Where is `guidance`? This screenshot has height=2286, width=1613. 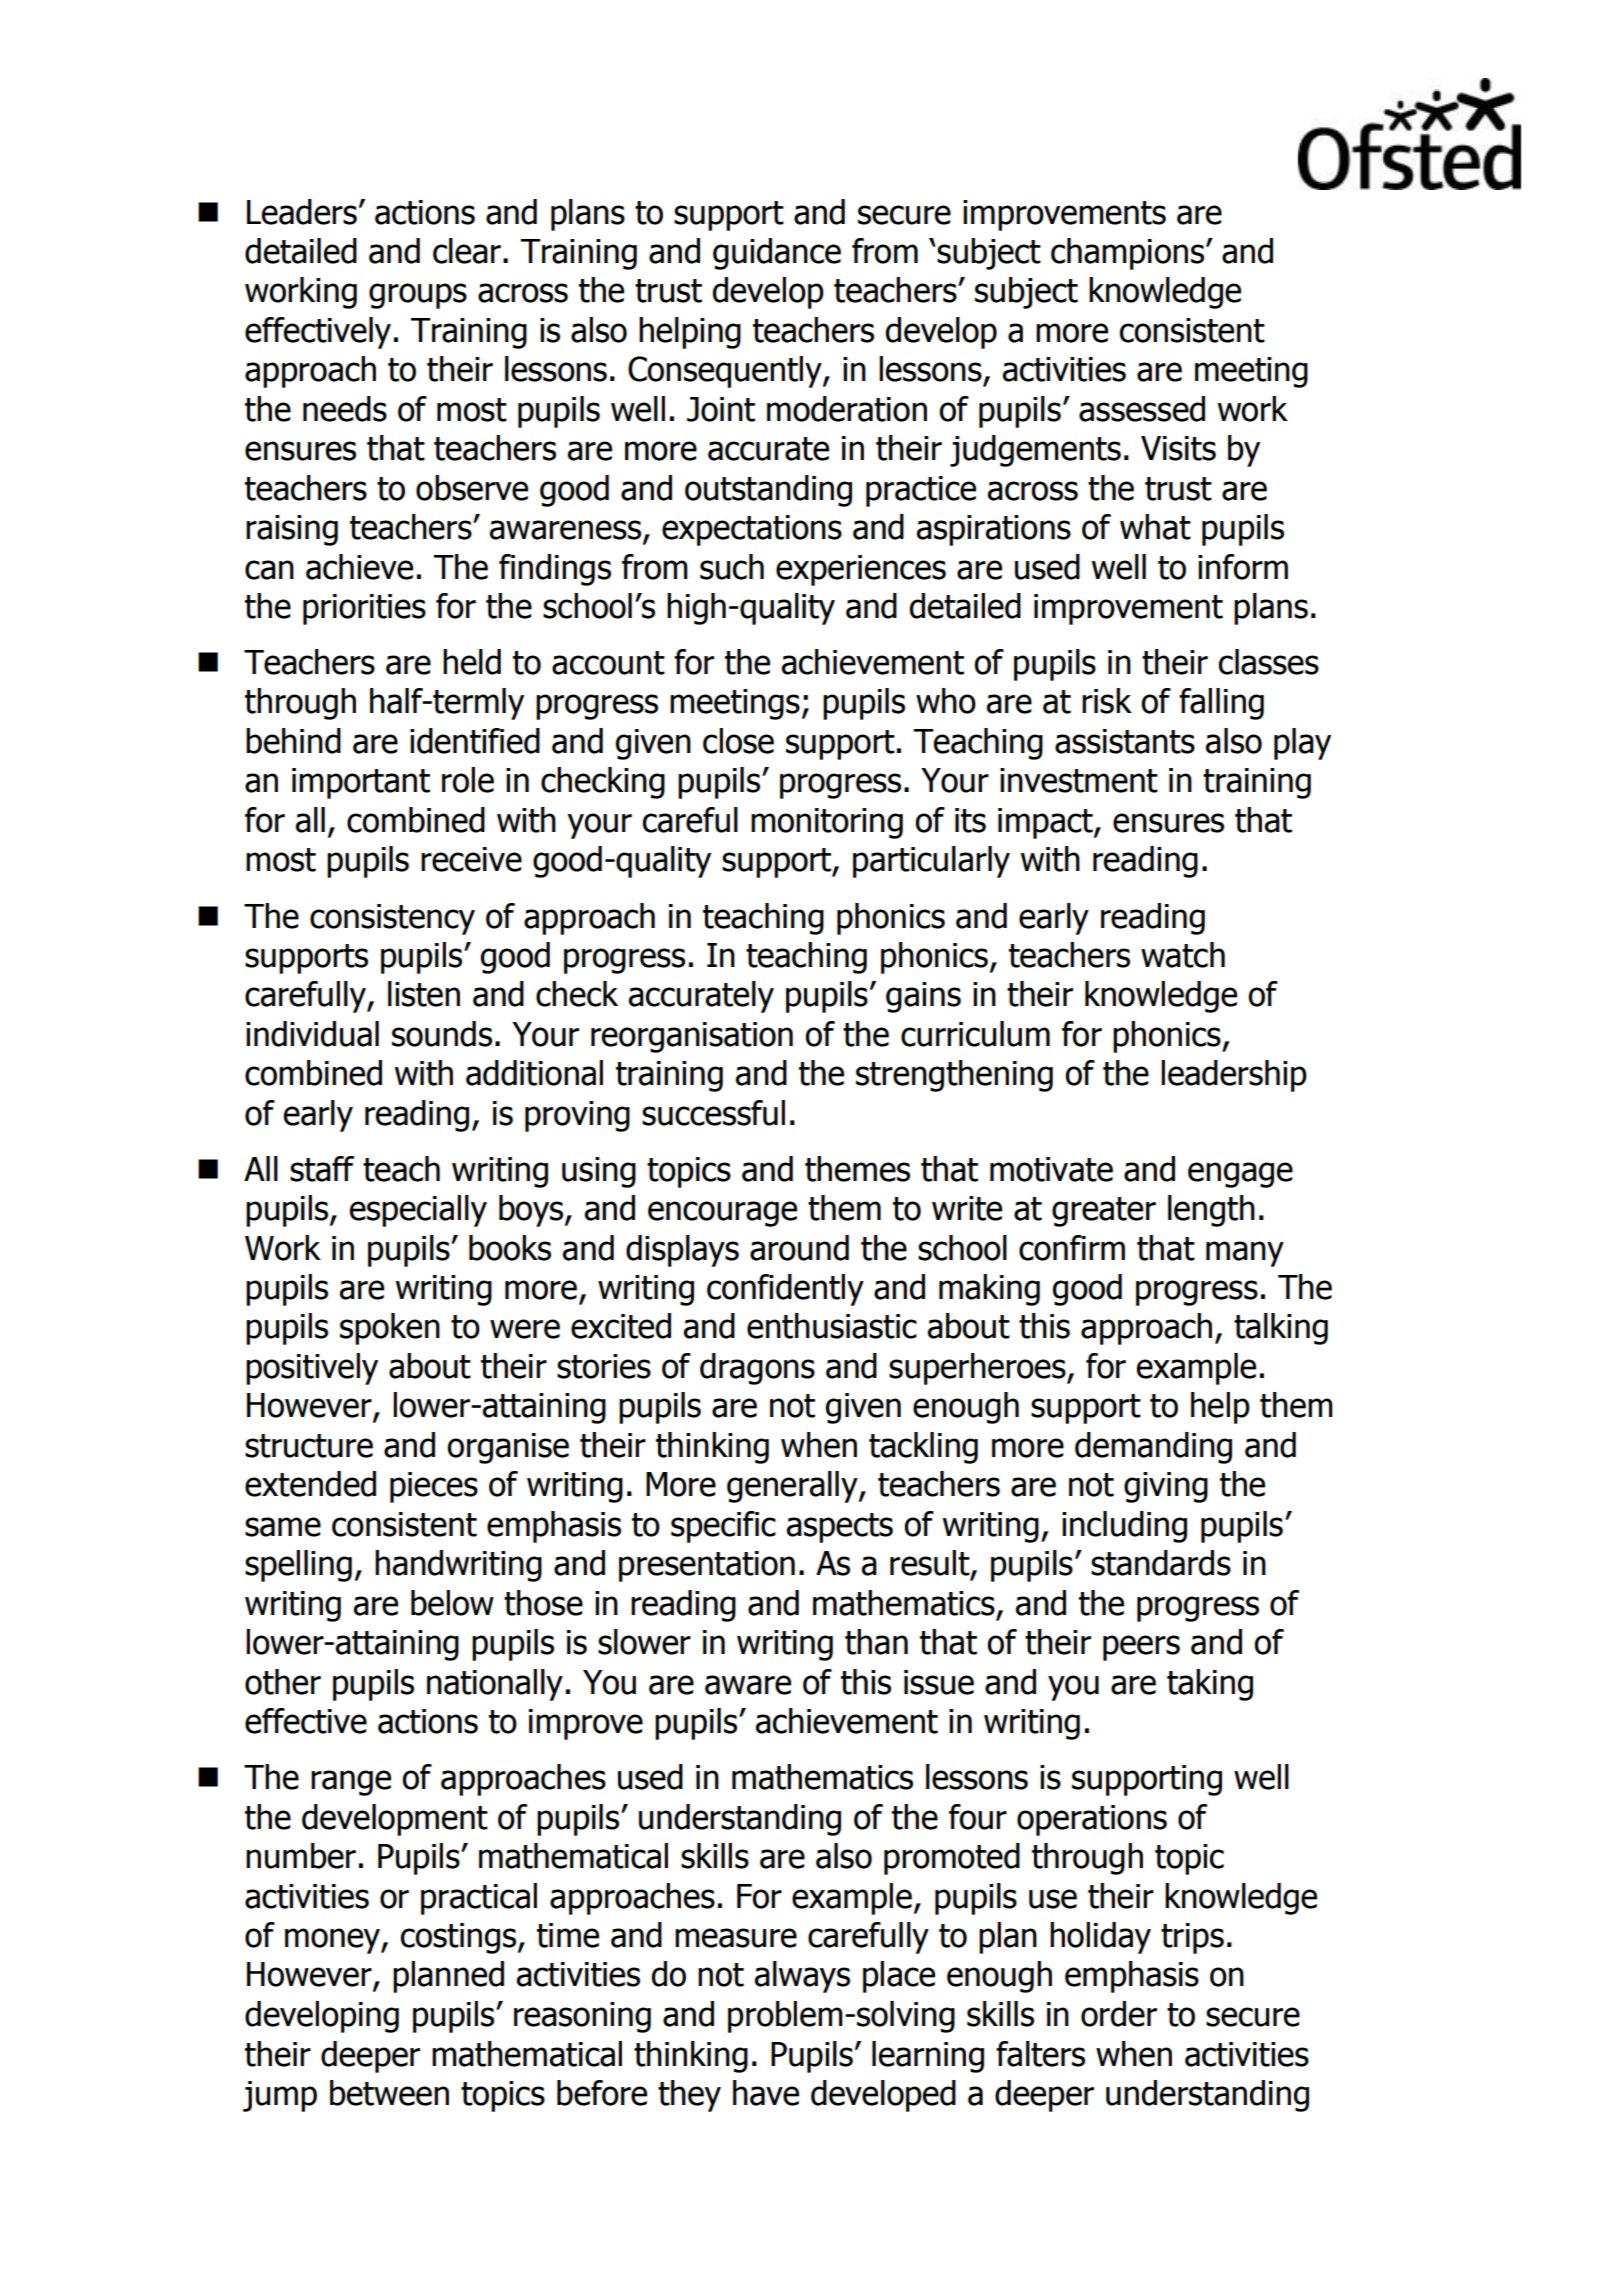 guidance is located at coordinates (777, 254).
